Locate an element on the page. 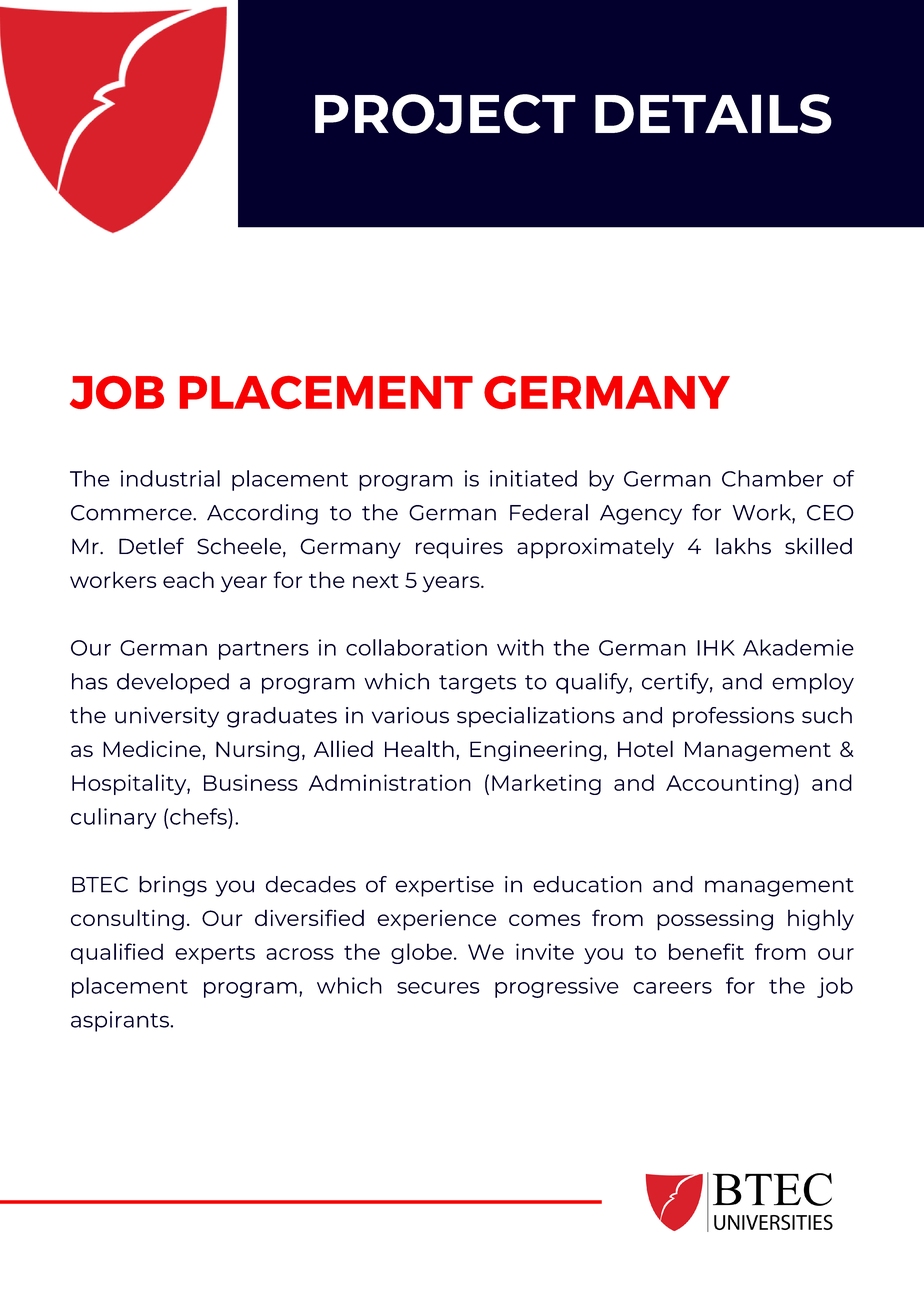 This document has height=1308, width=924. Federal is located at coordinates (549, 512).
